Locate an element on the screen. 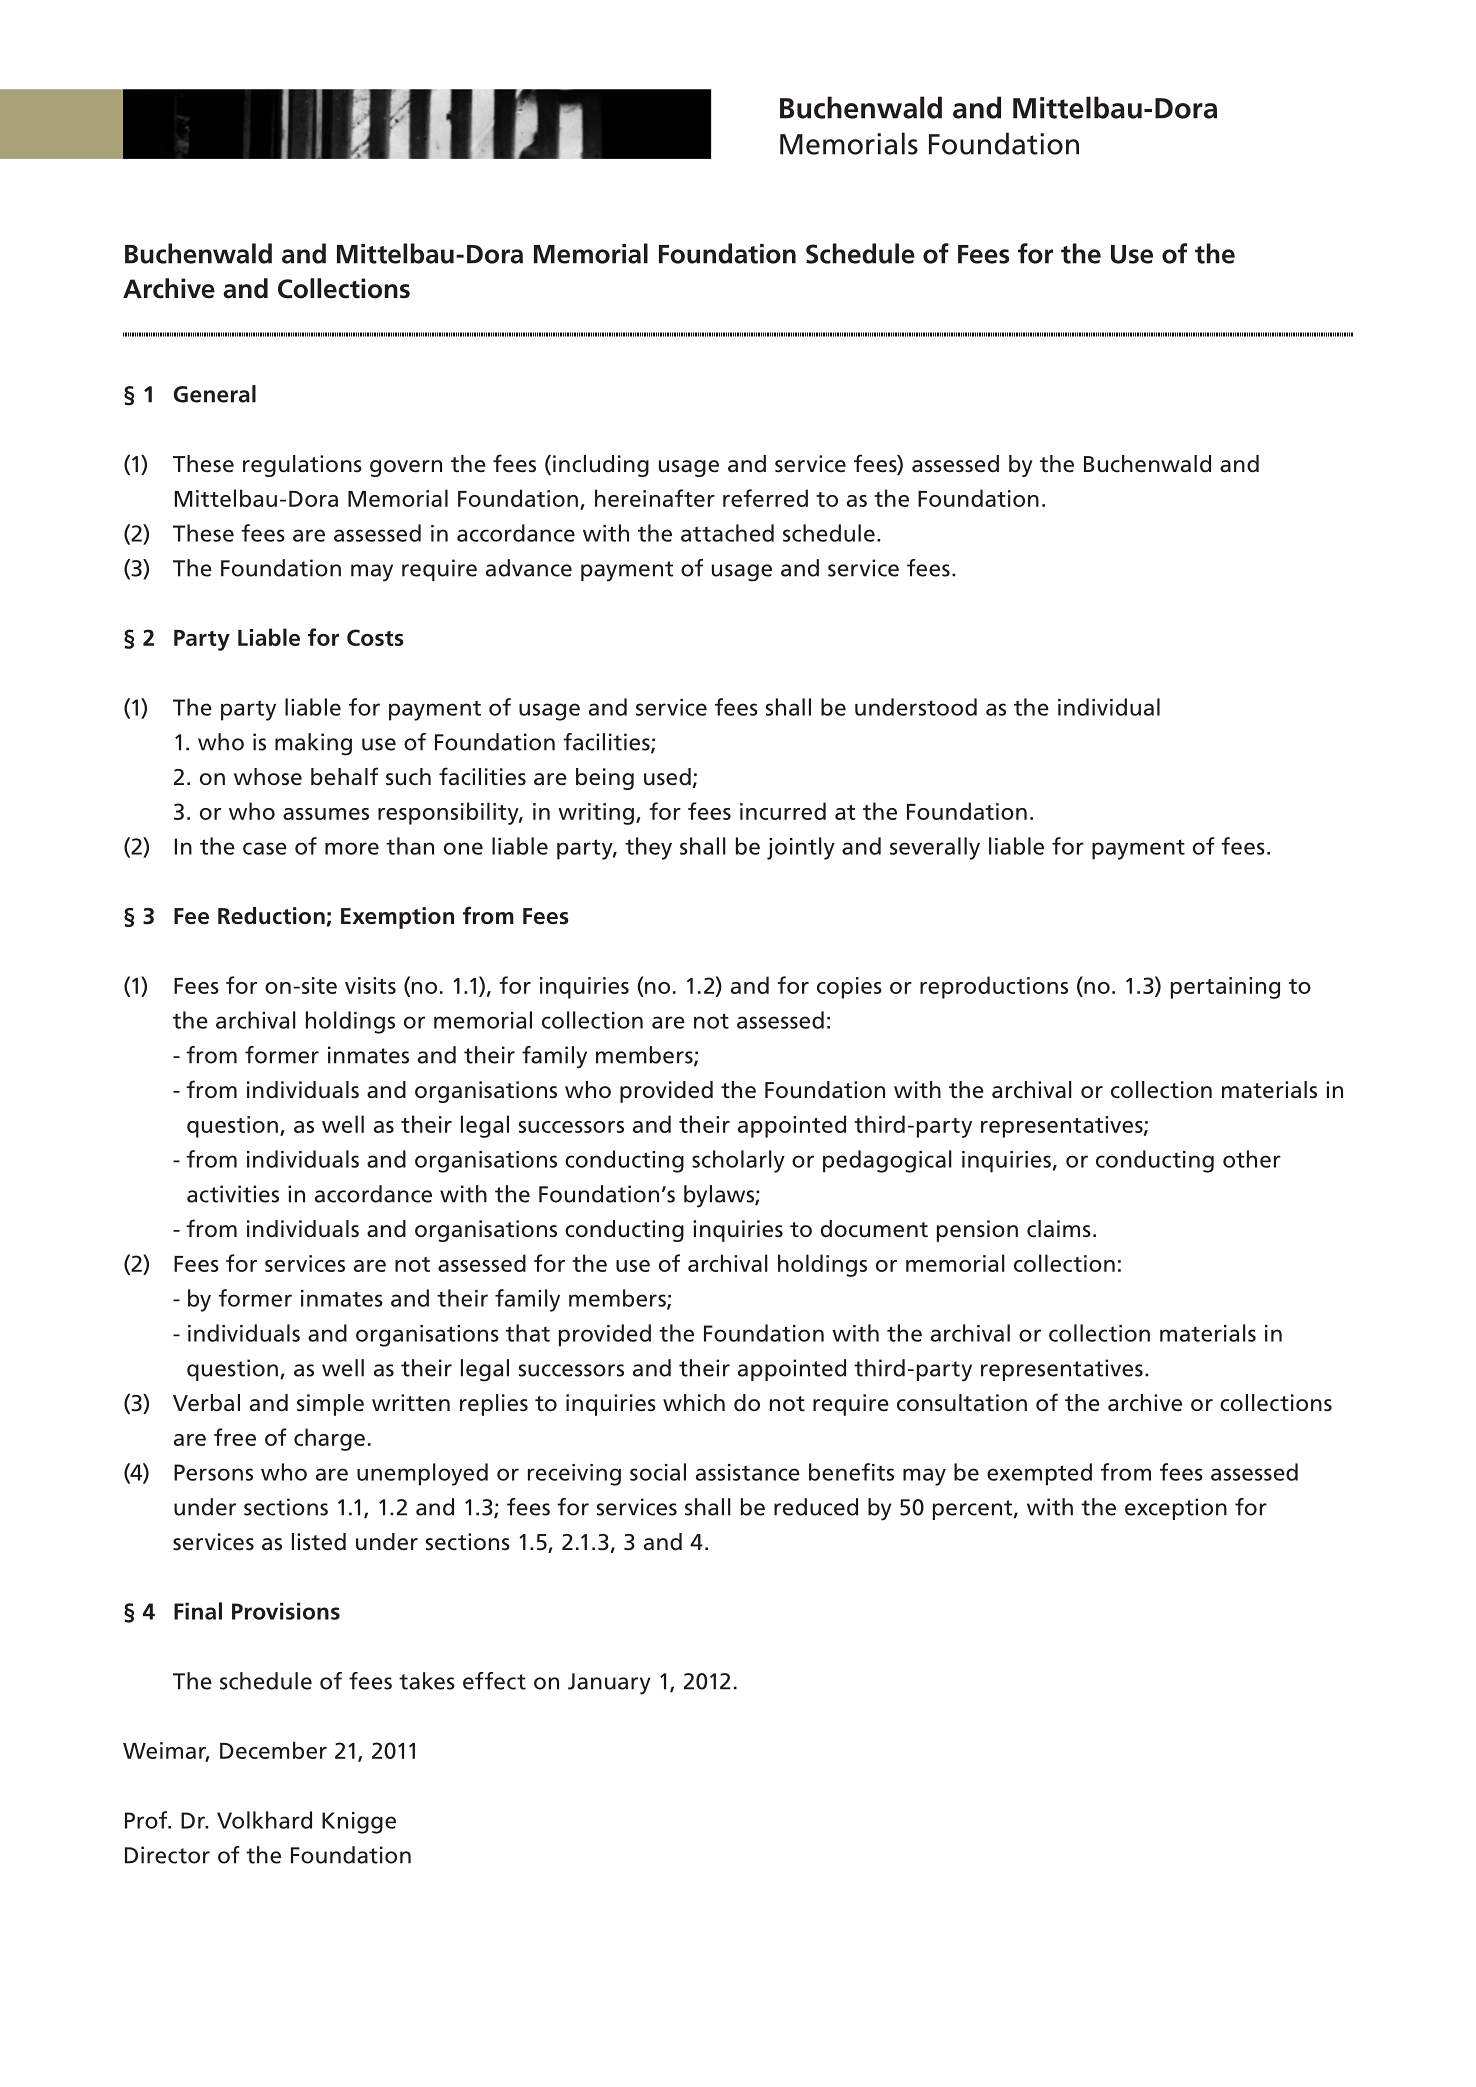 Image resolution: width=1476 pixels, height=2087 pixels. consultation is located at coordinates (962, 1403).
